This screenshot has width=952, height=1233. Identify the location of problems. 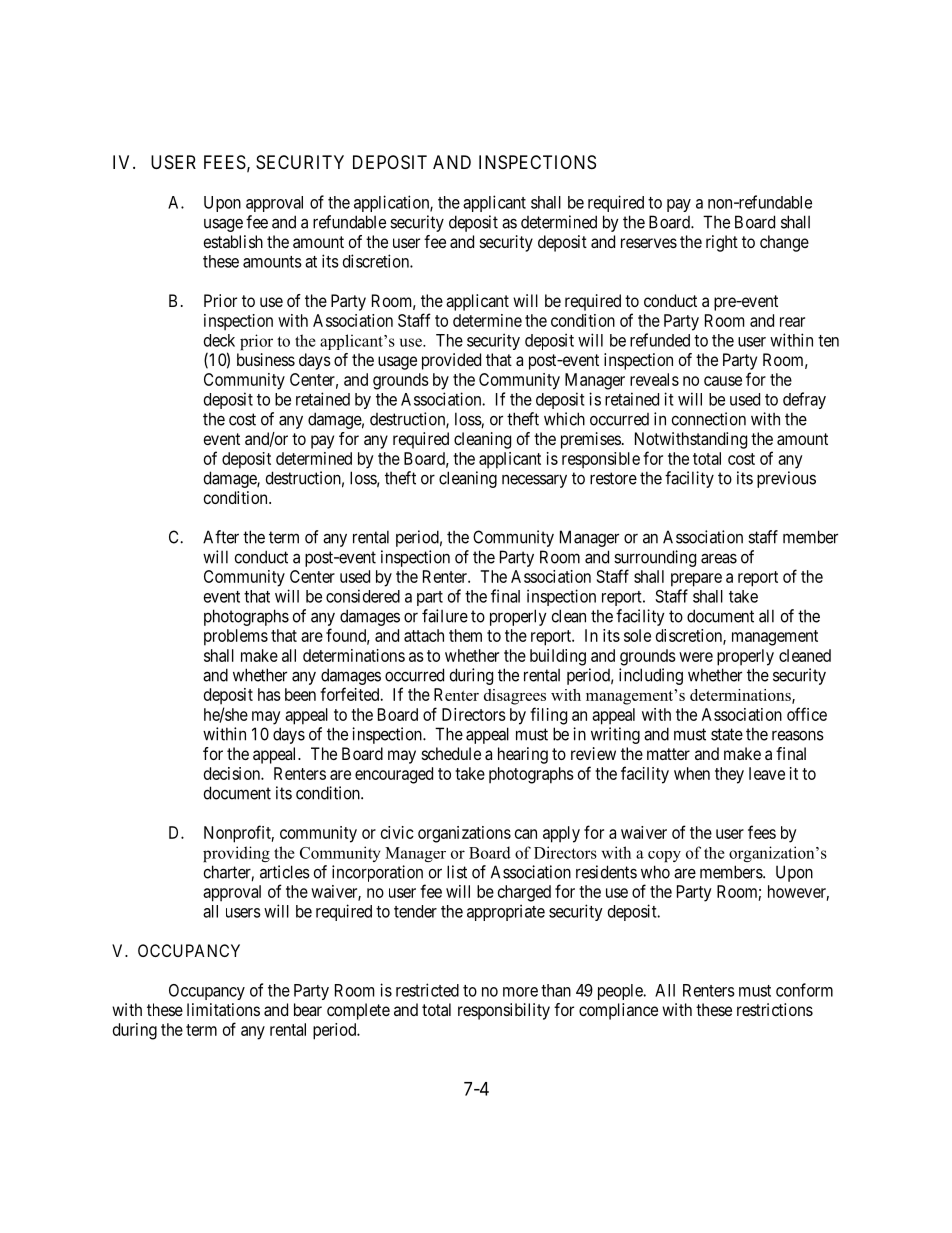
(236, 637).
